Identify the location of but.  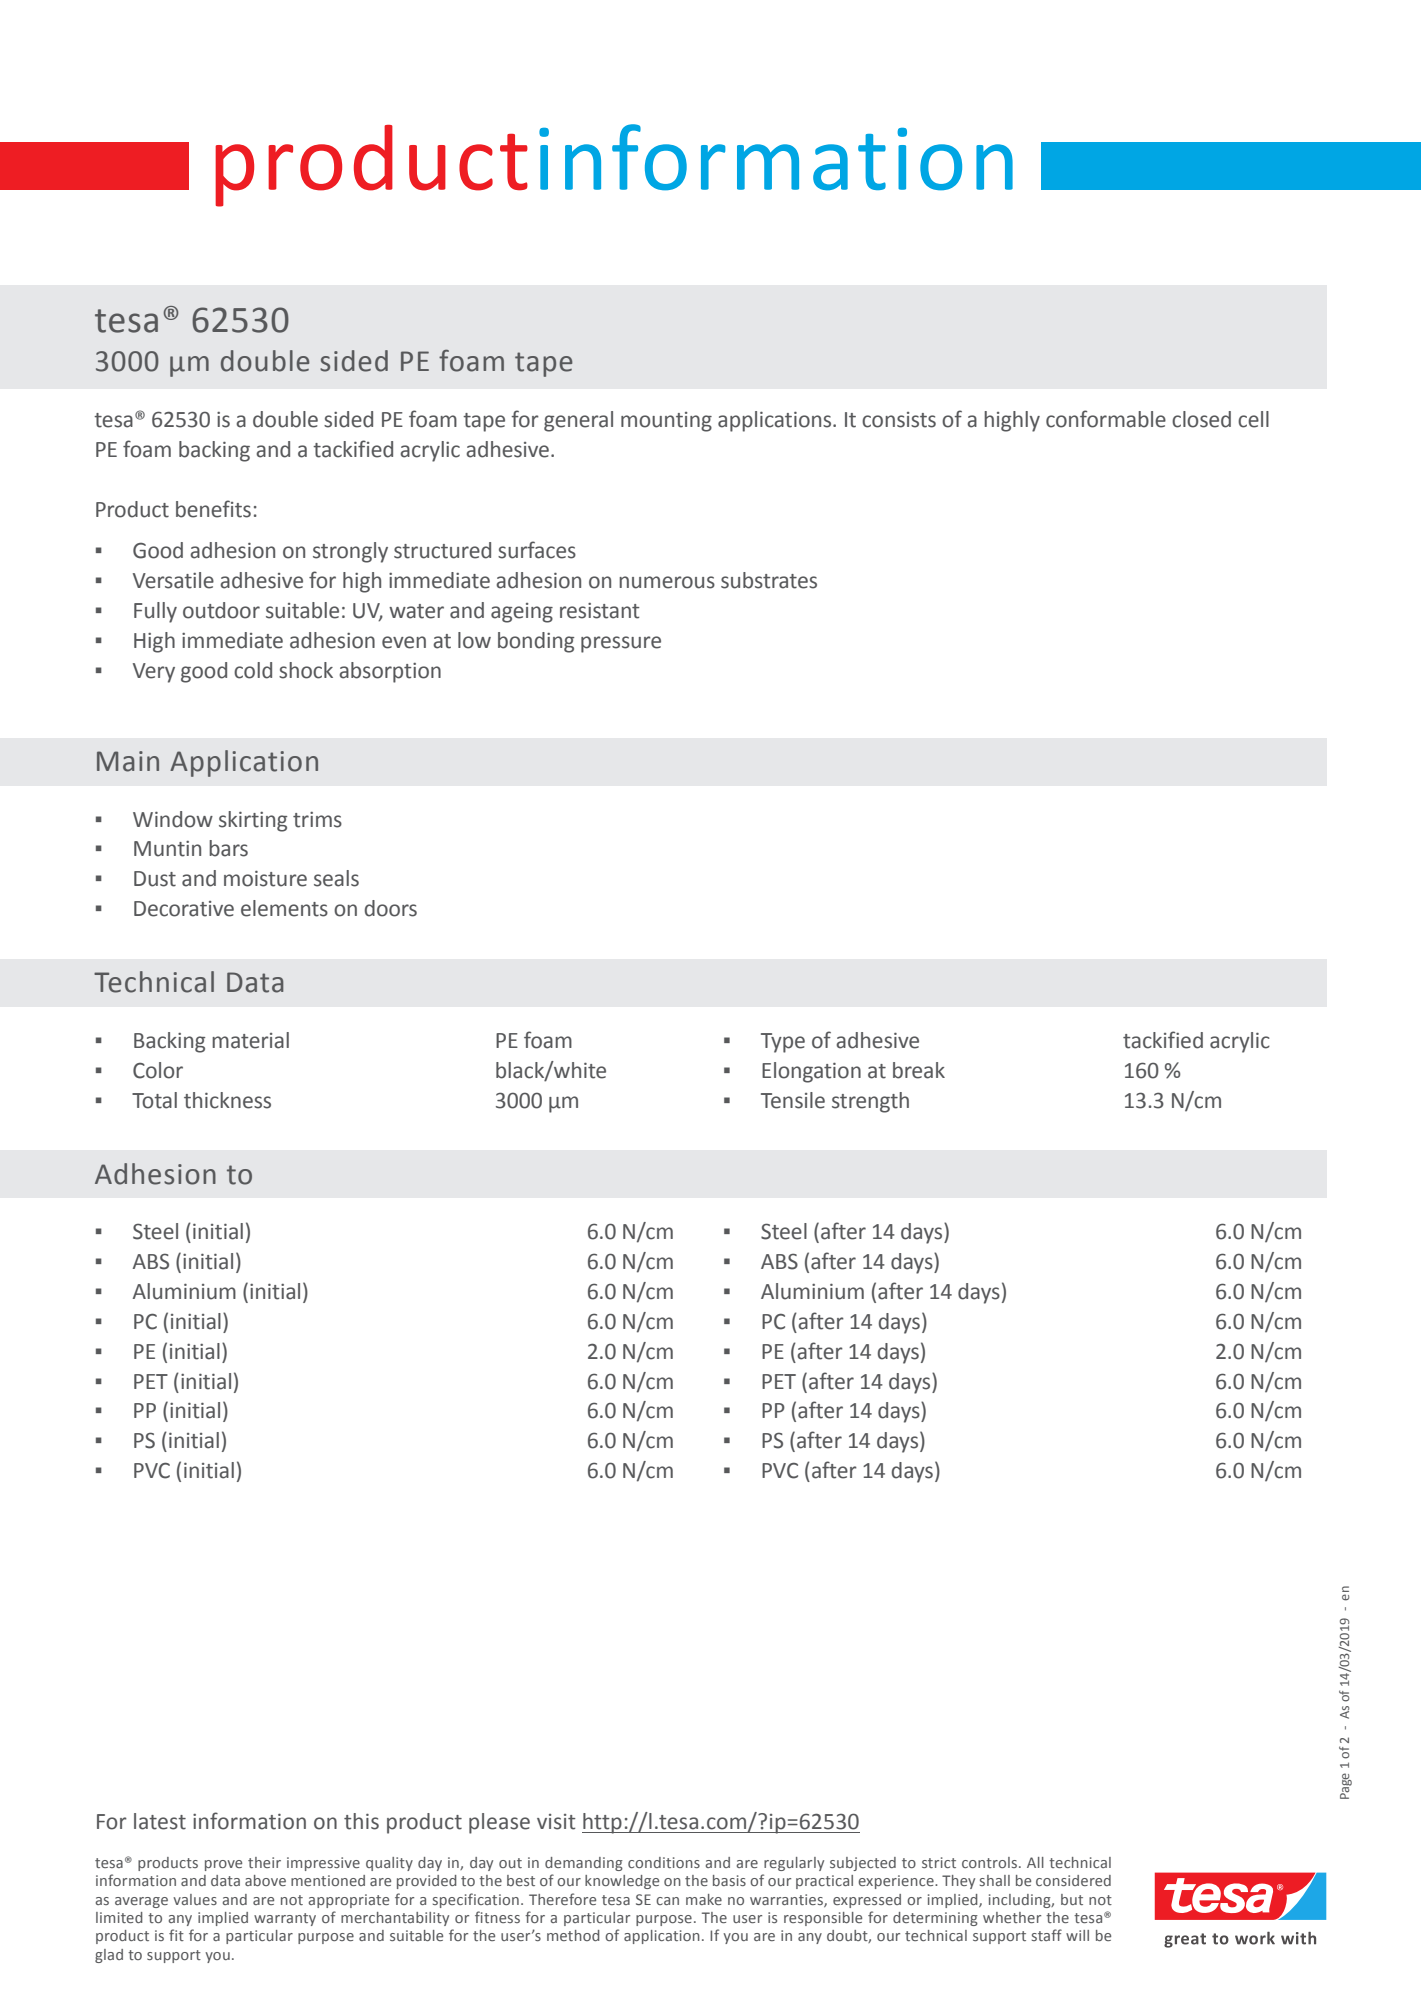
(1072, 1899).
